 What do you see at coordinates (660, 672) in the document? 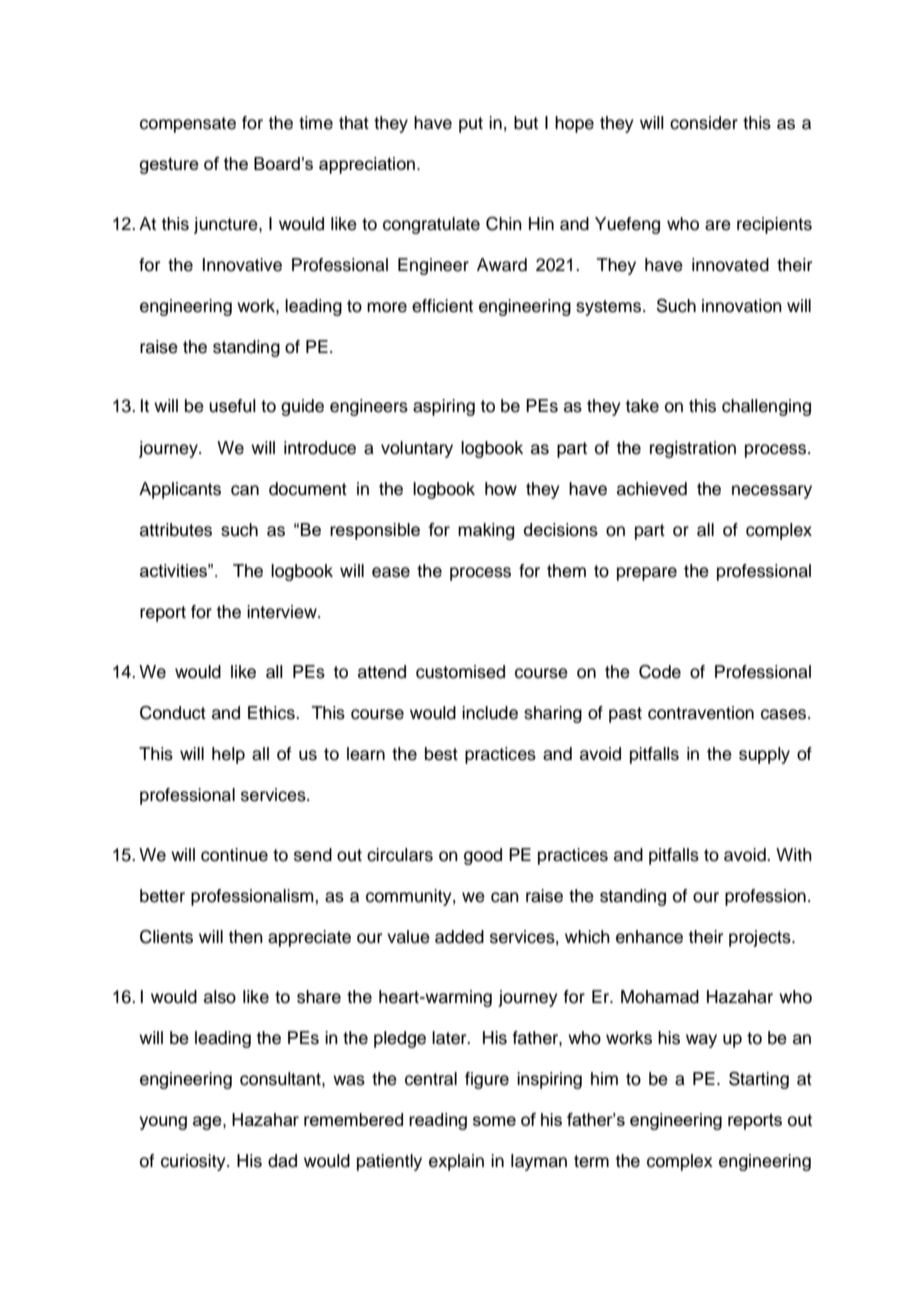
I see `Code` at bounding box center [660, 672].
